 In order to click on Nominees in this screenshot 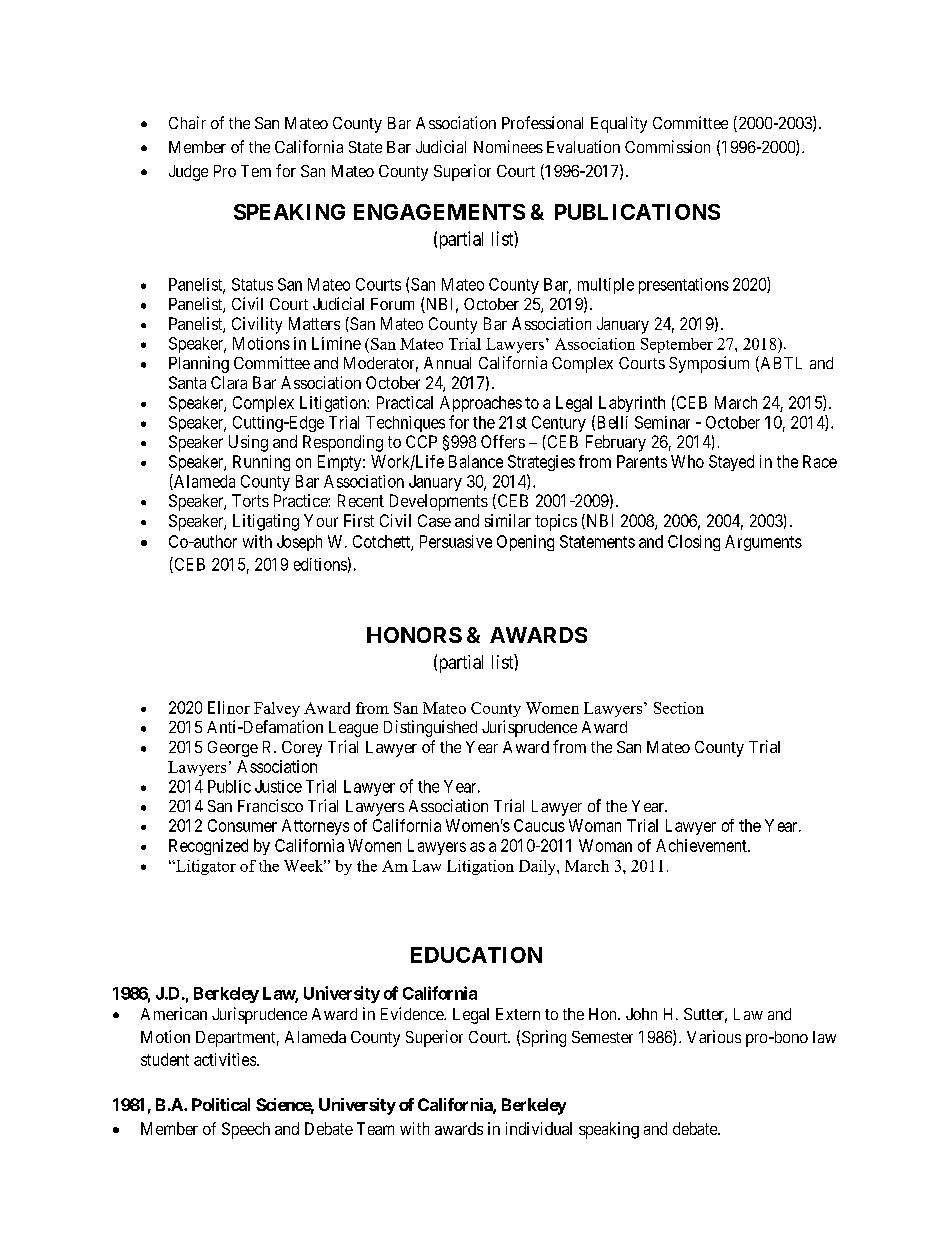, I will do `click(508, 146)`.
